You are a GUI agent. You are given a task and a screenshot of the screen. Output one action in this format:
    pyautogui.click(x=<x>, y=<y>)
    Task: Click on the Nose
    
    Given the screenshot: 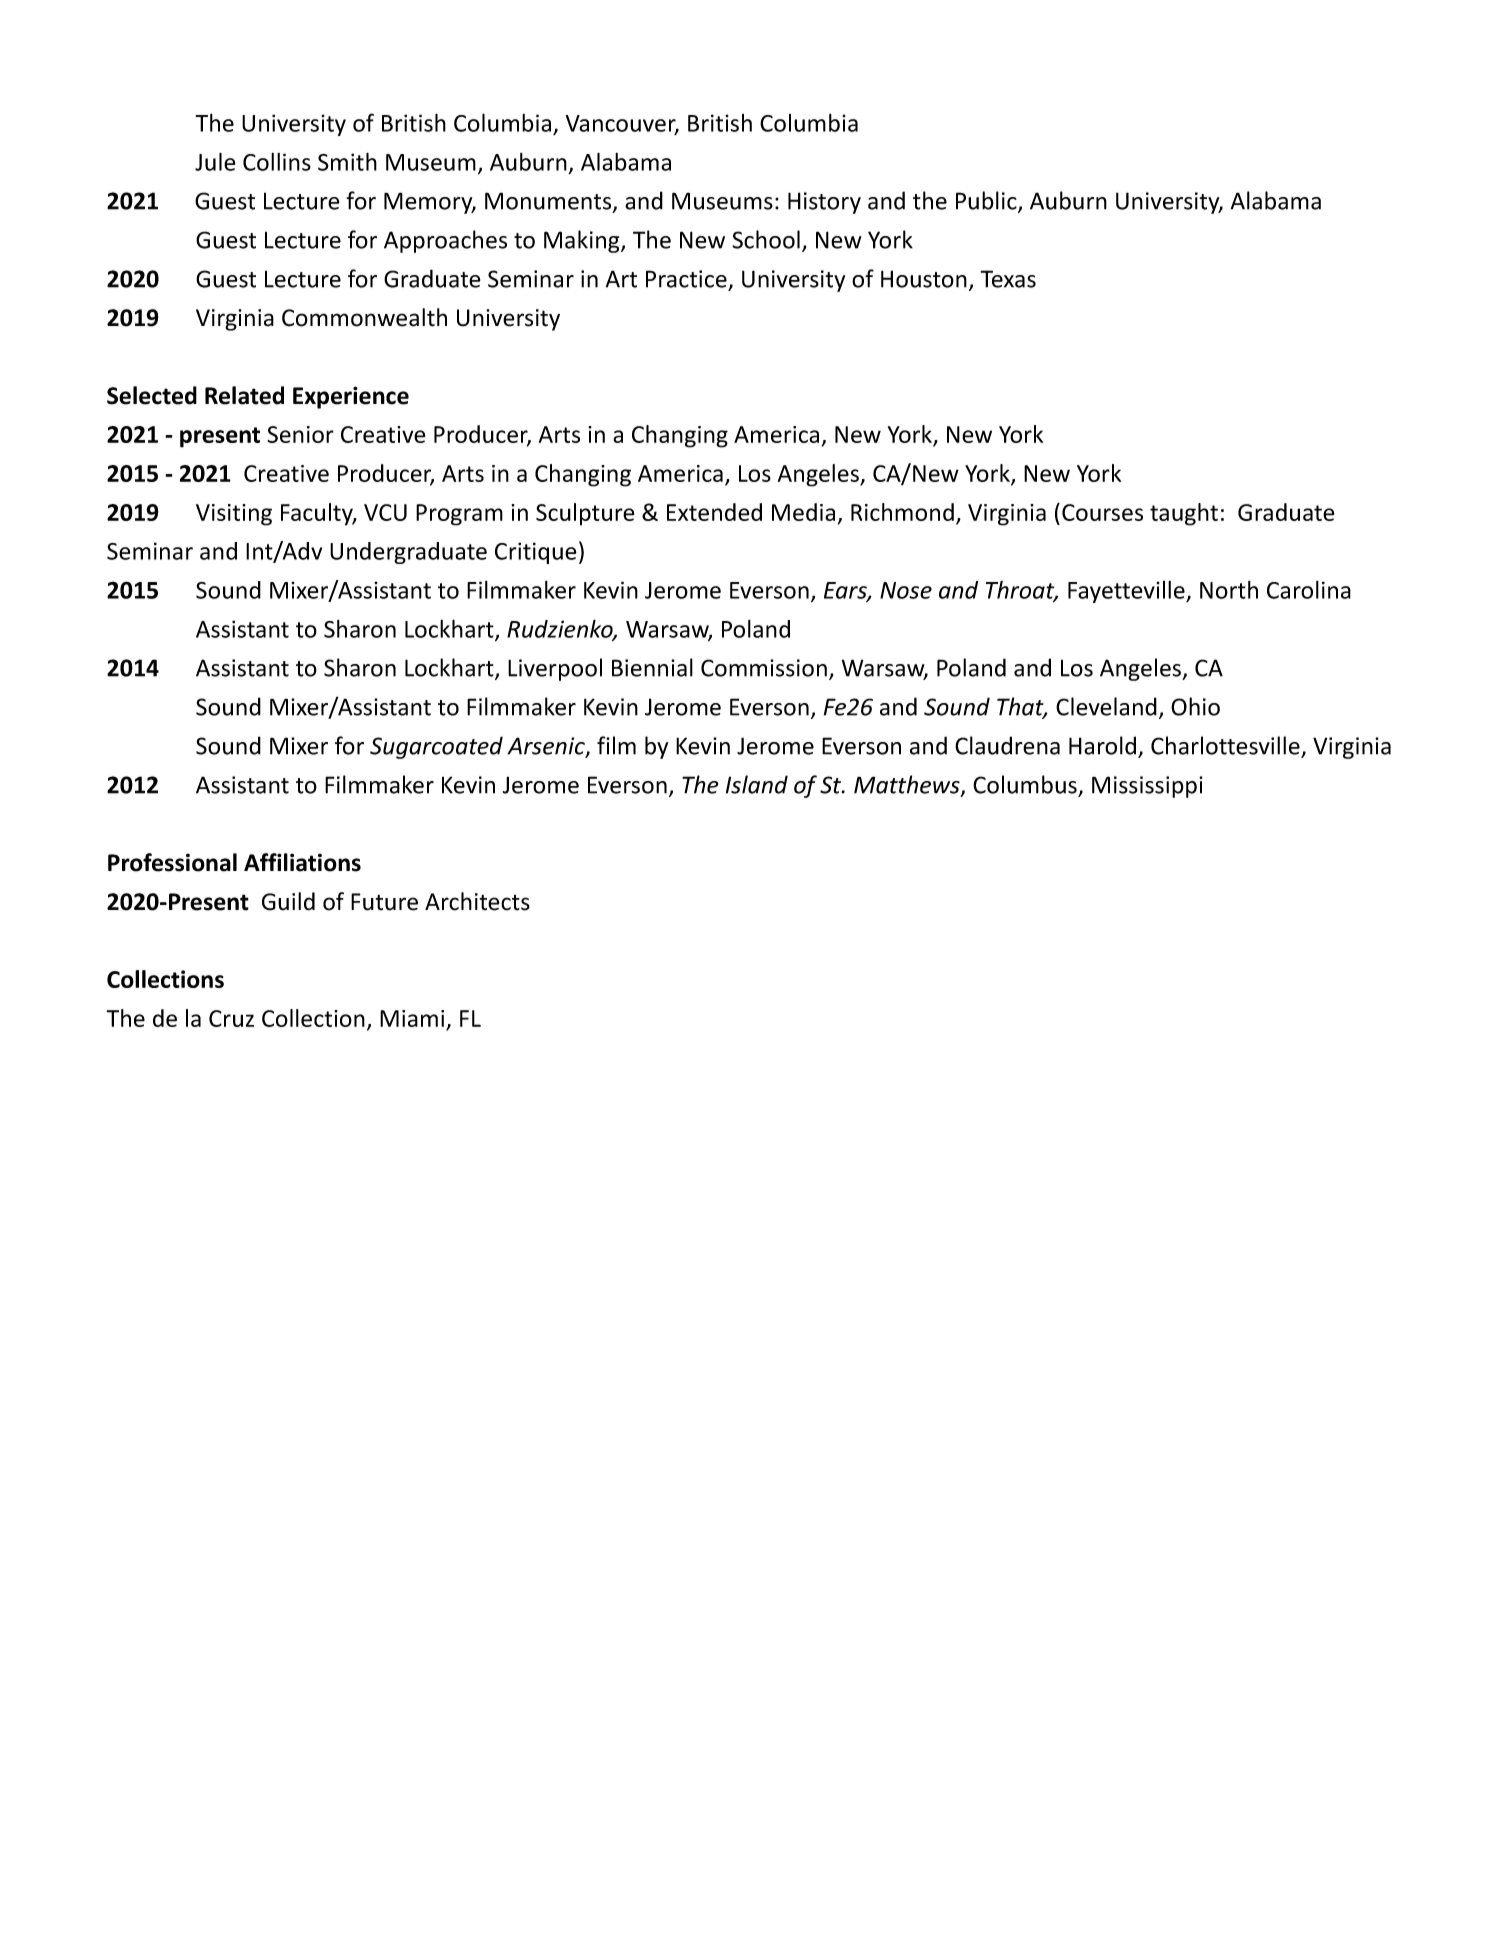 What is the action you would take?
    pyautogui.click(x=906, y=590)
